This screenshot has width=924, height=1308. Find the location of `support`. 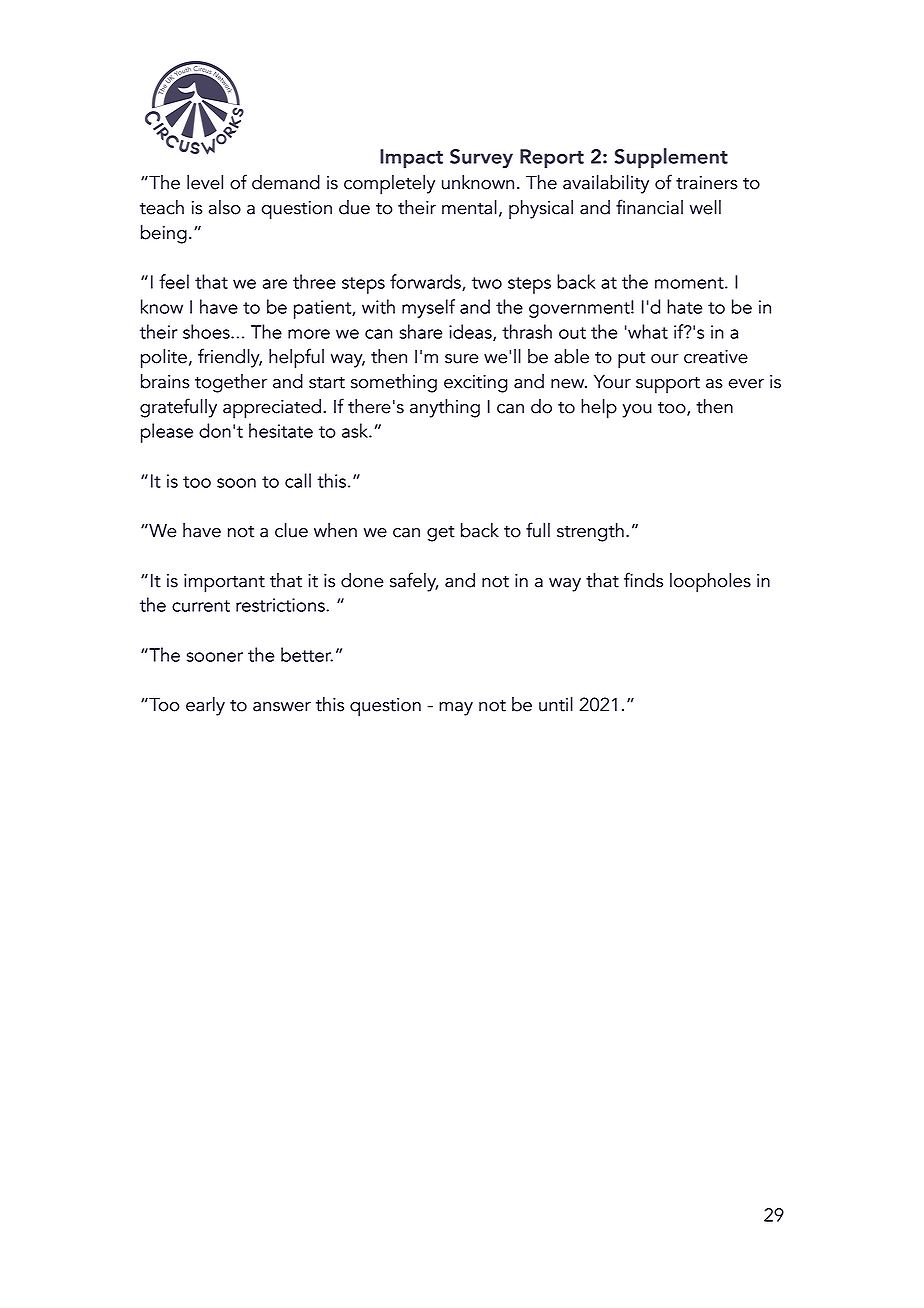

support is located at coordinates (668, 385).
